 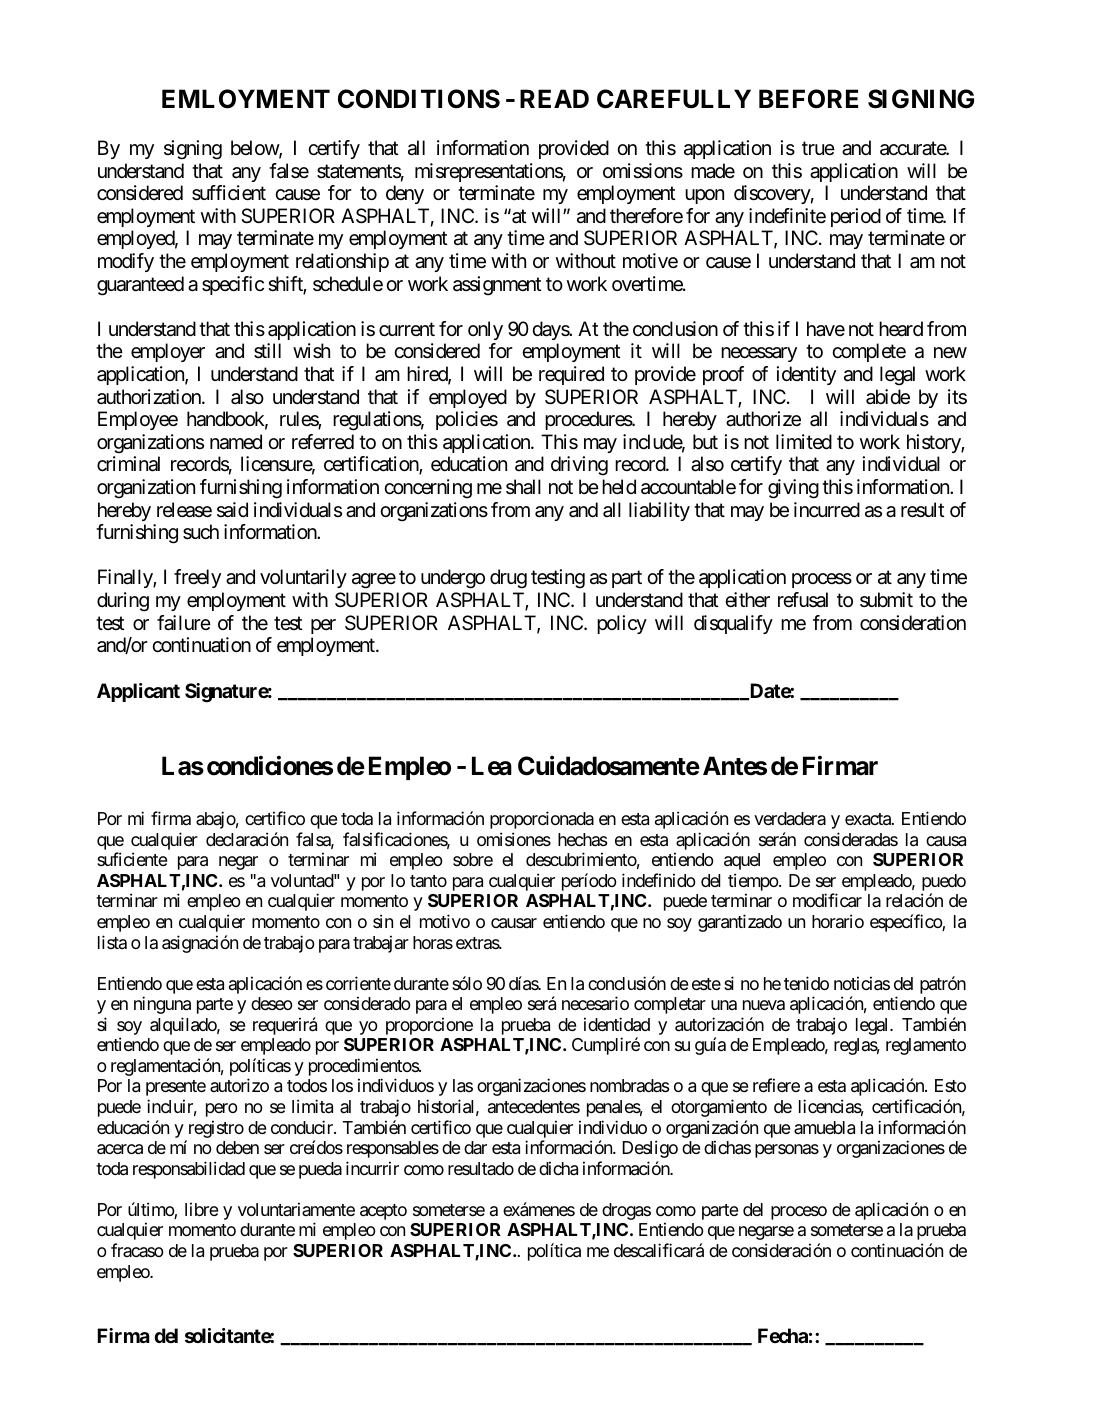 I want to click on dar, so click(x=475, y=1147).
